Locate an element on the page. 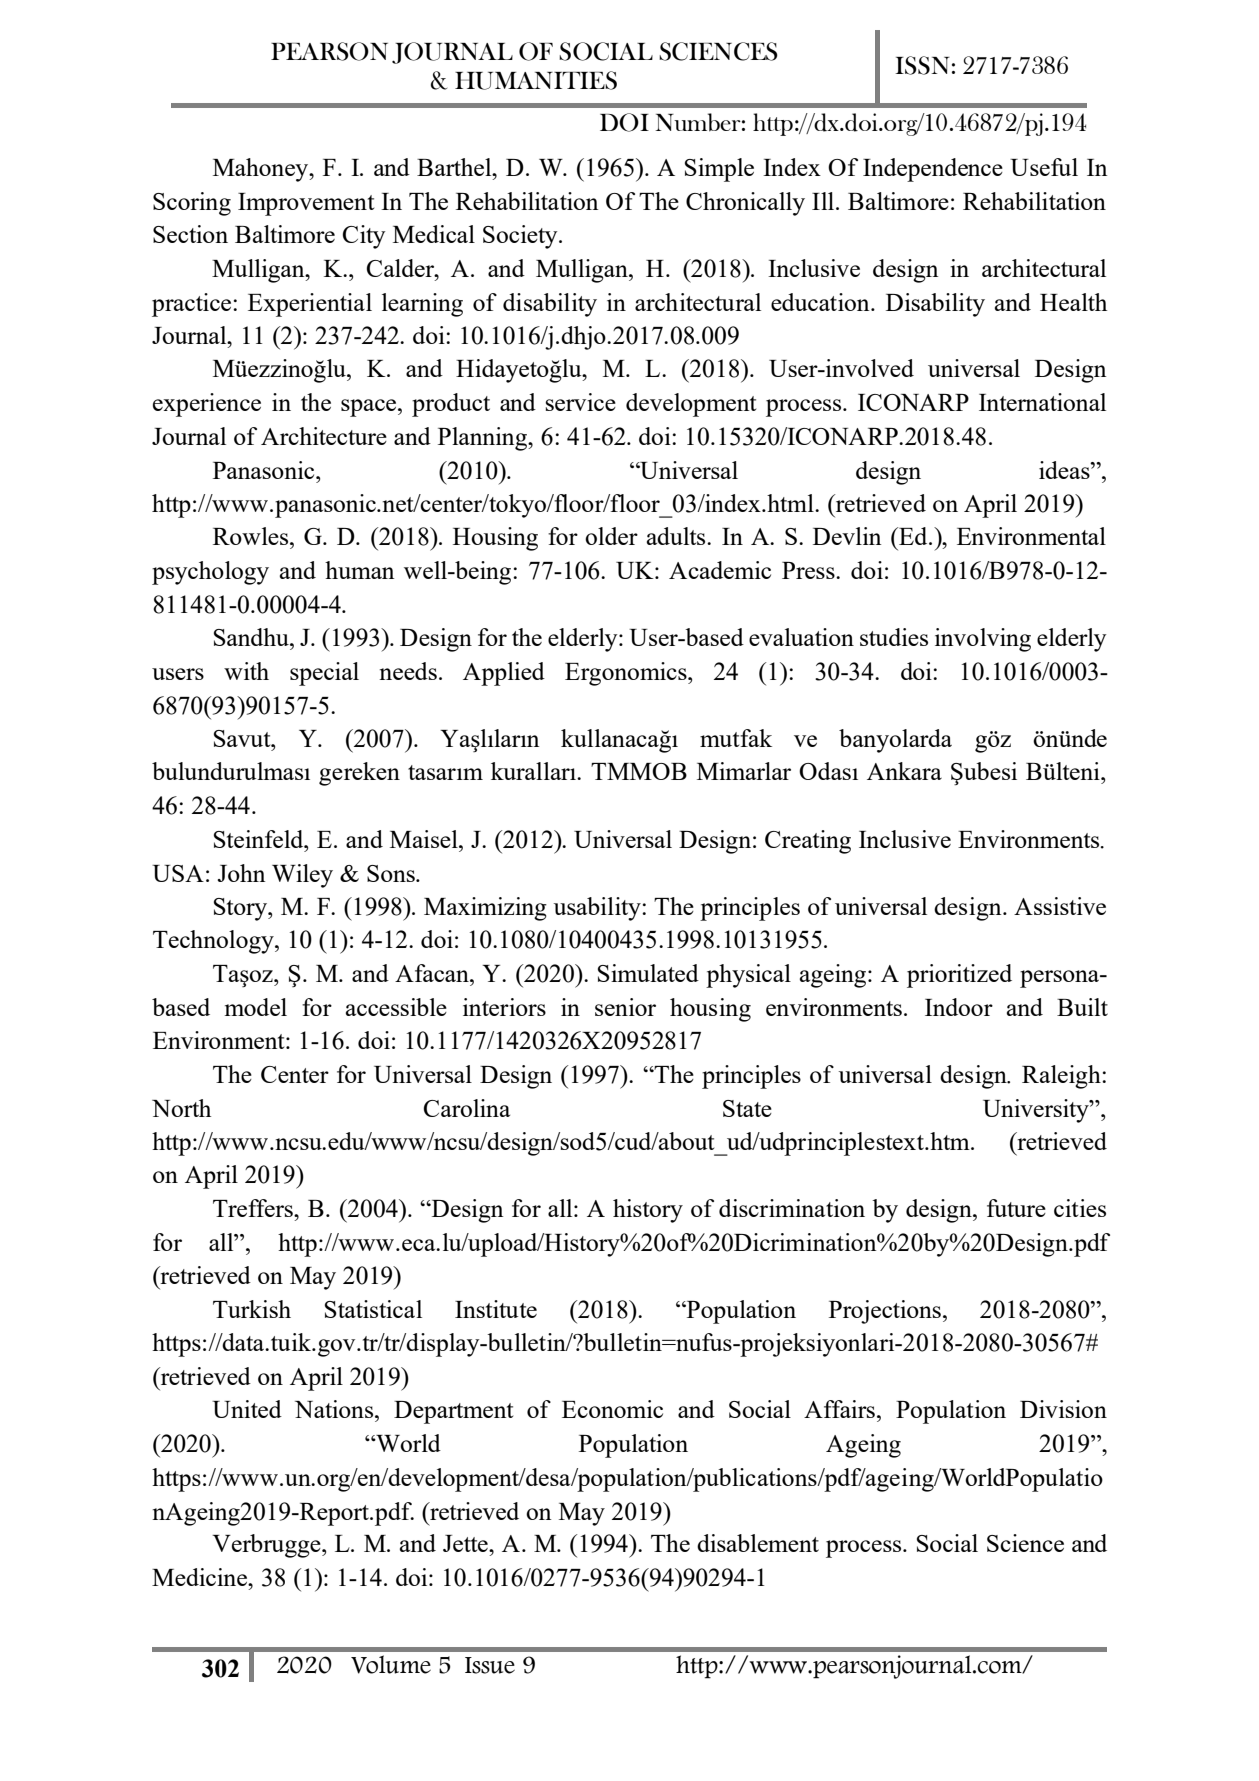  ISSN is located at coordinates (922, 65).
